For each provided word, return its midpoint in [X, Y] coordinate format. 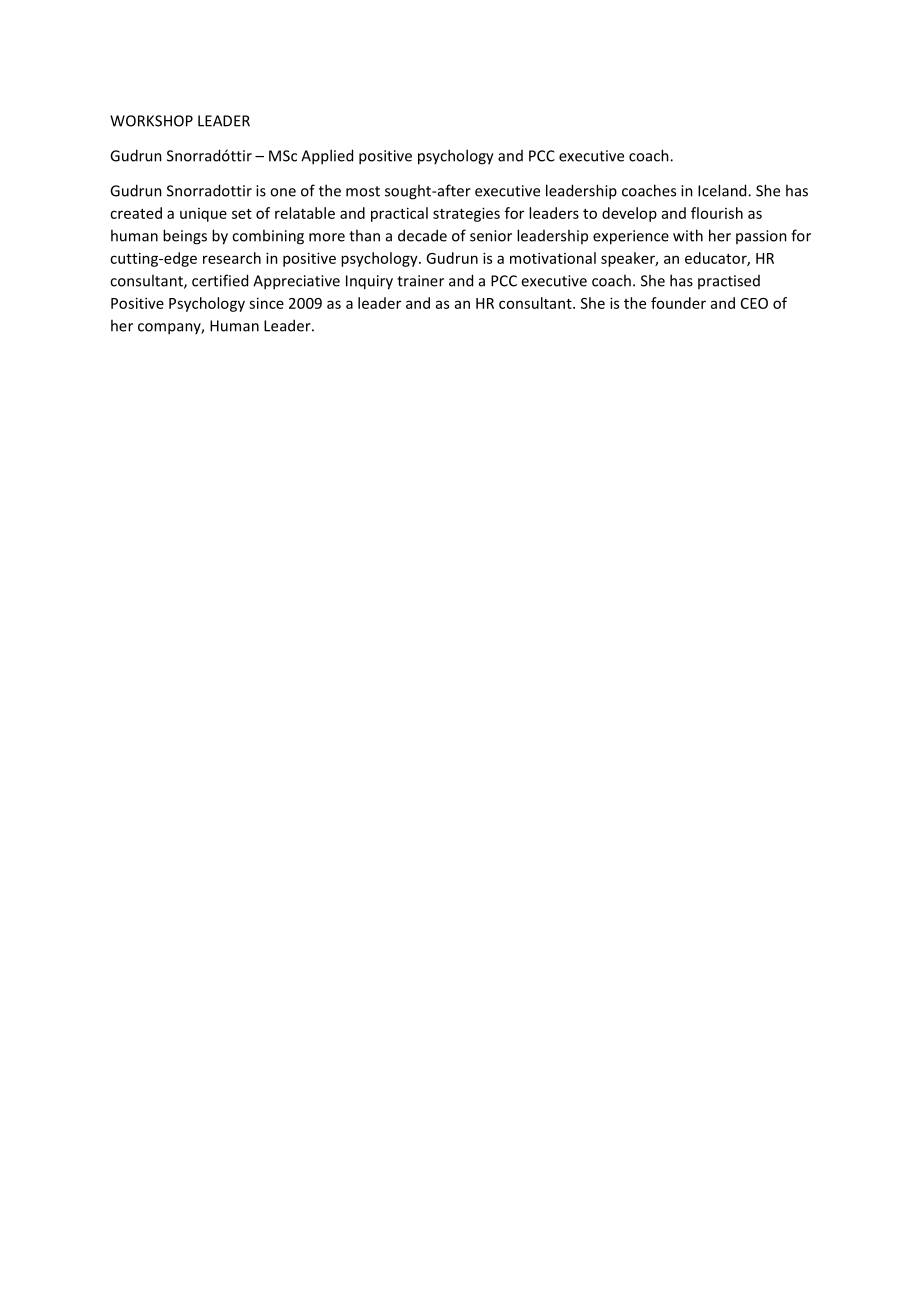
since [266, 303]
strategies [466, 214]
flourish [717, 213]
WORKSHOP [151, 121]
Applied [327, 157]
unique [203, 215]
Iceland [723, 190]
